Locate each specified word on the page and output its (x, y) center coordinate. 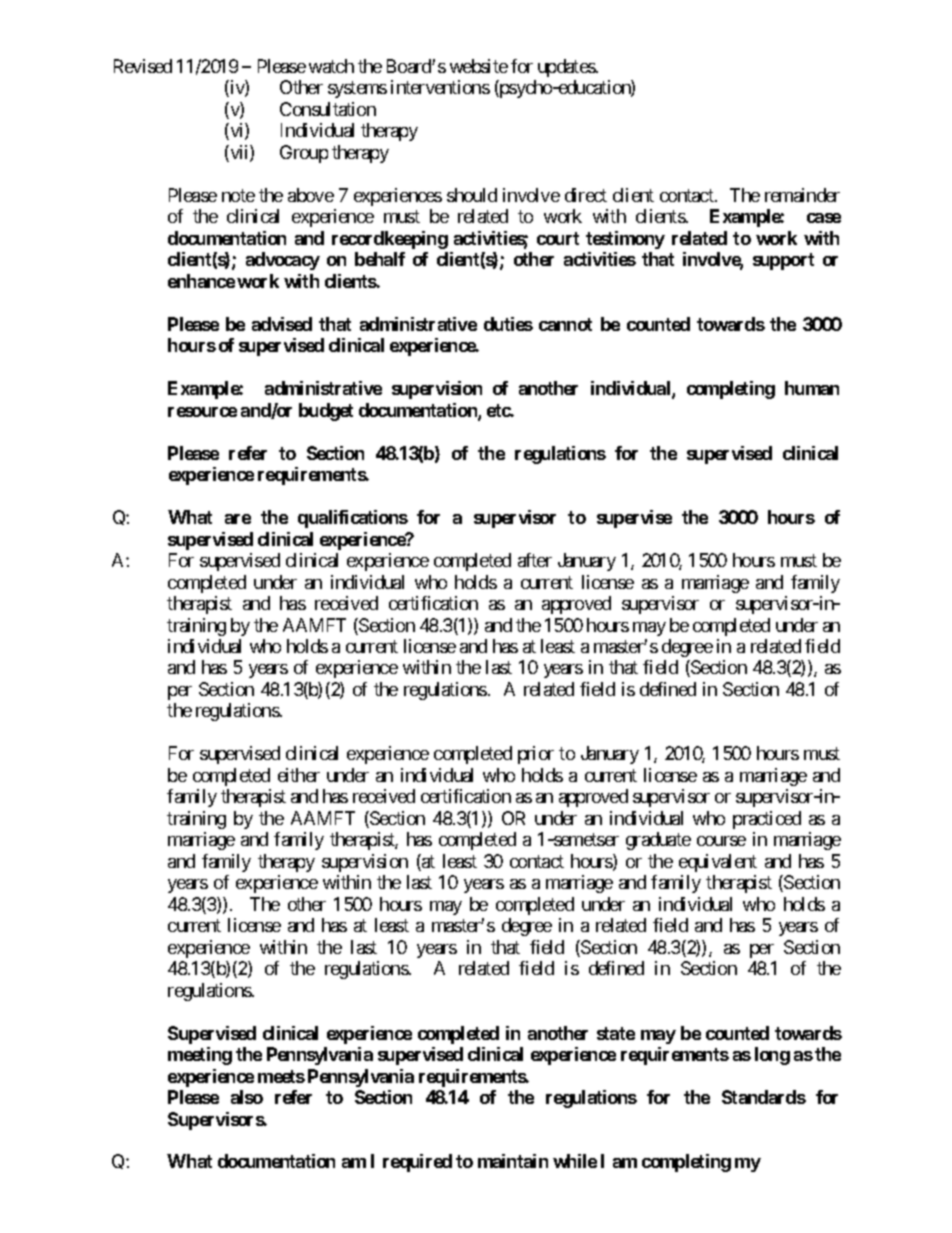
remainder (802, 195)
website (479, 66)
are (238, 519)
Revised (143, 66)
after (535, 560)
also (247, 1097)
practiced (767, 820)
